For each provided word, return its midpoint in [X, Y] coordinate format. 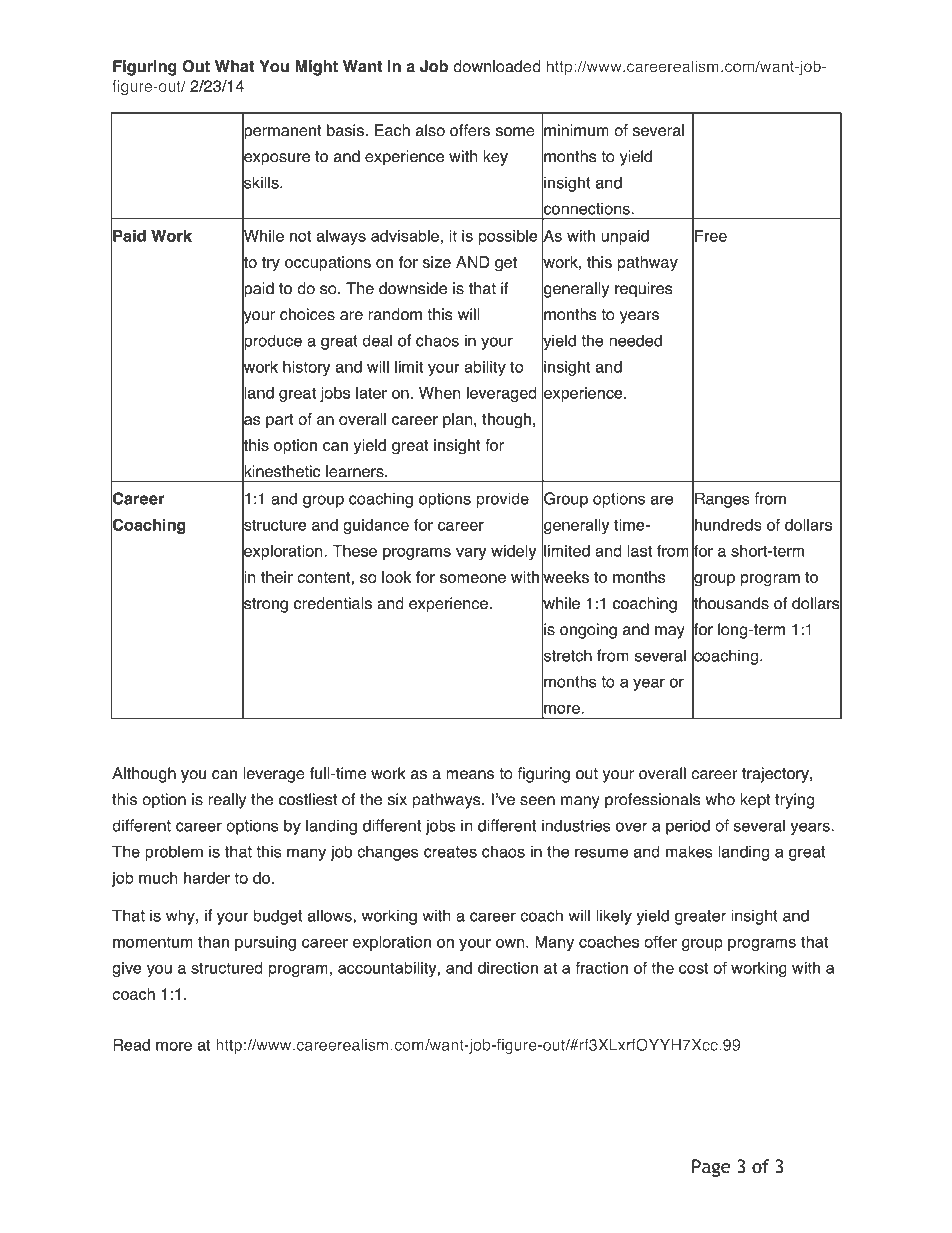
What [235, 66]
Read [131, 1045]
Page [711, 1168]
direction [508, 968]
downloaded [497, 66]
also [430, 130]
